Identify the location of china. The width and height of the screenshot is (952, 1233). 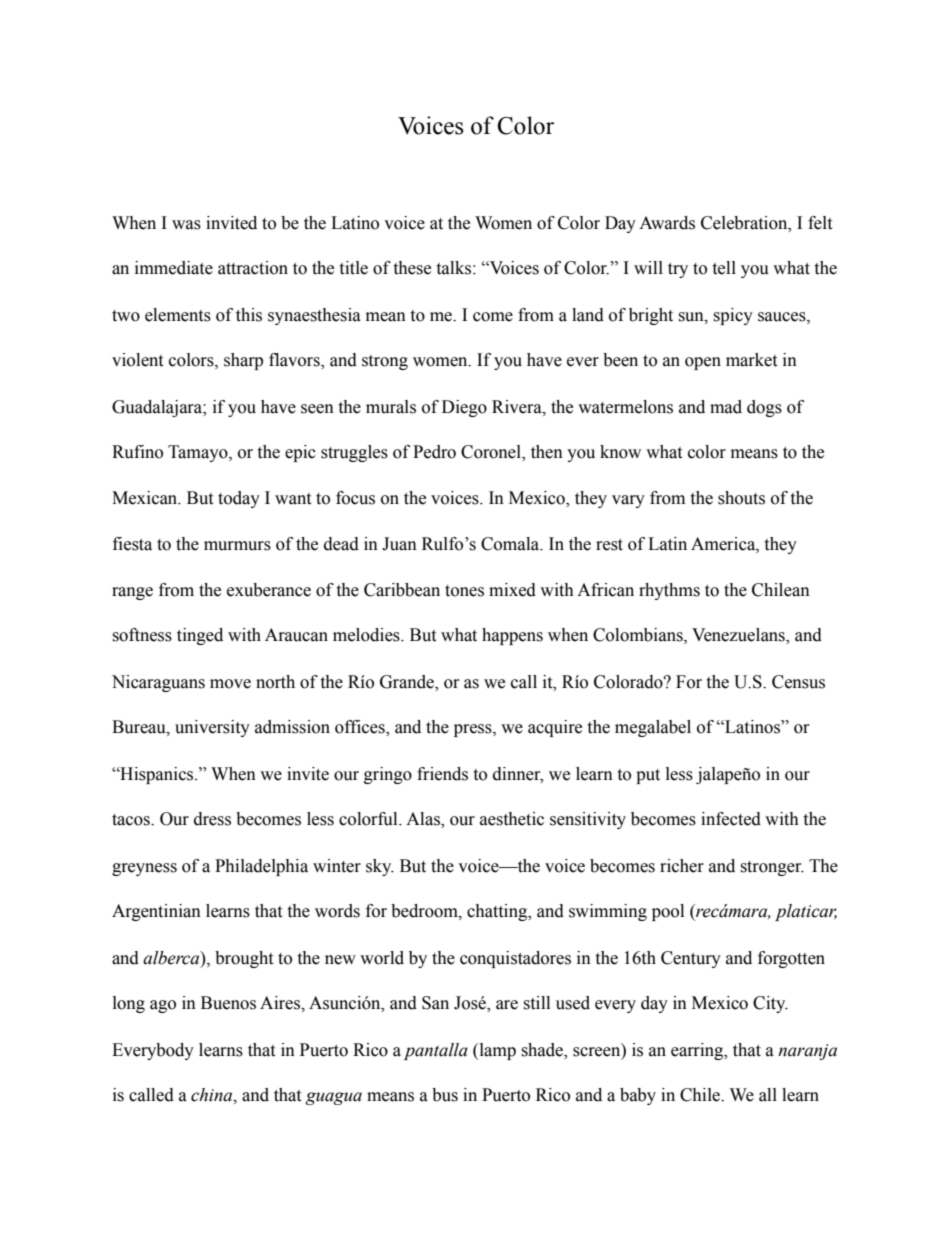
(213, 1095).
